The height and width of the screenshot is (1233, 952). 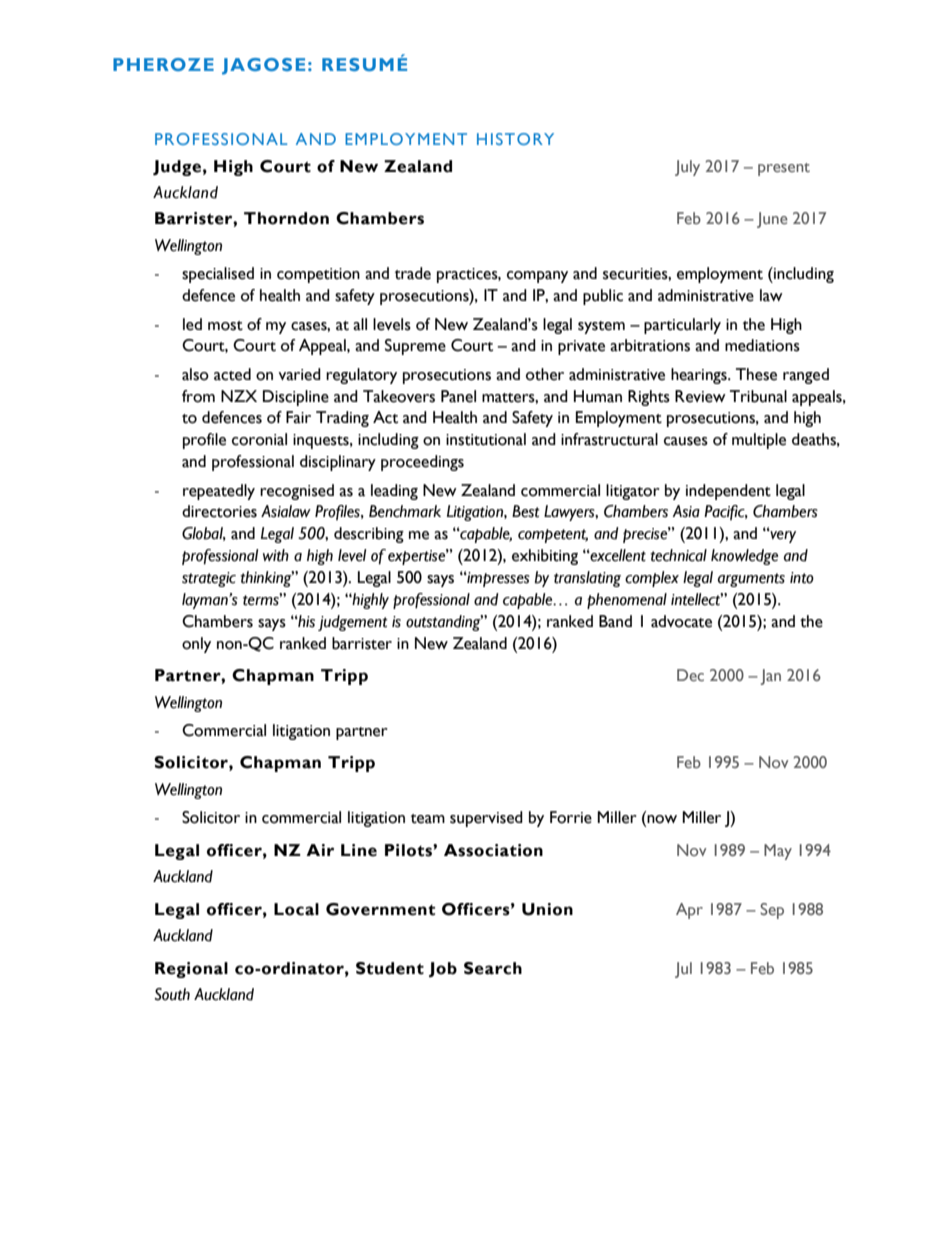 What do you see at coordinates (191, 970) in the screenshot?
I see `Regional` at bounding box center [191, 970].
